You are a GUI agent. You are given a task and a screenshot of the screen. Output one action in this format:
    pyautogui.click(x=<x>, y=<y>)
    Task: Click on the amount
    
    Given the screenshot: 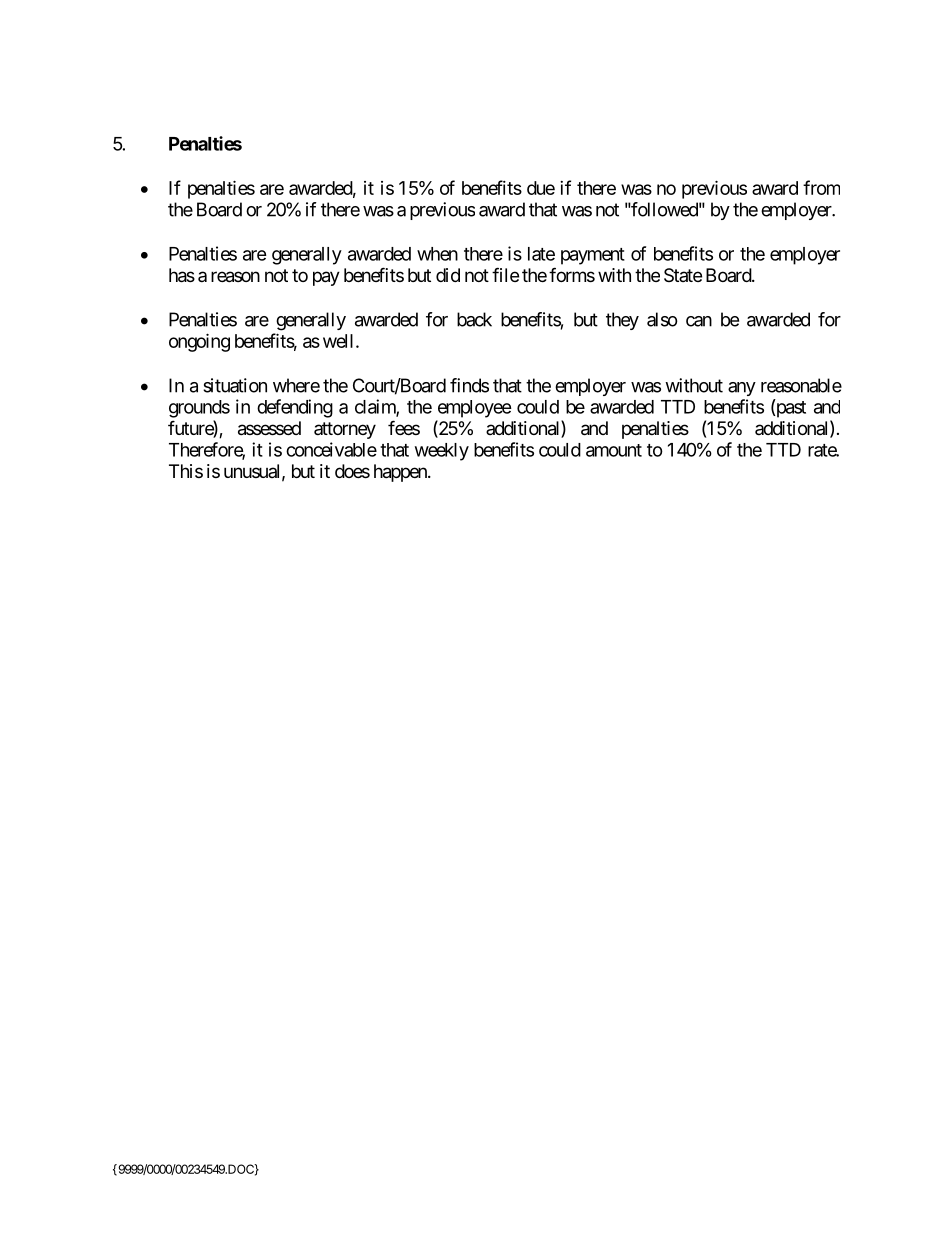 What is the action you would take?
    pyautogui.click(x=614, y=450)
